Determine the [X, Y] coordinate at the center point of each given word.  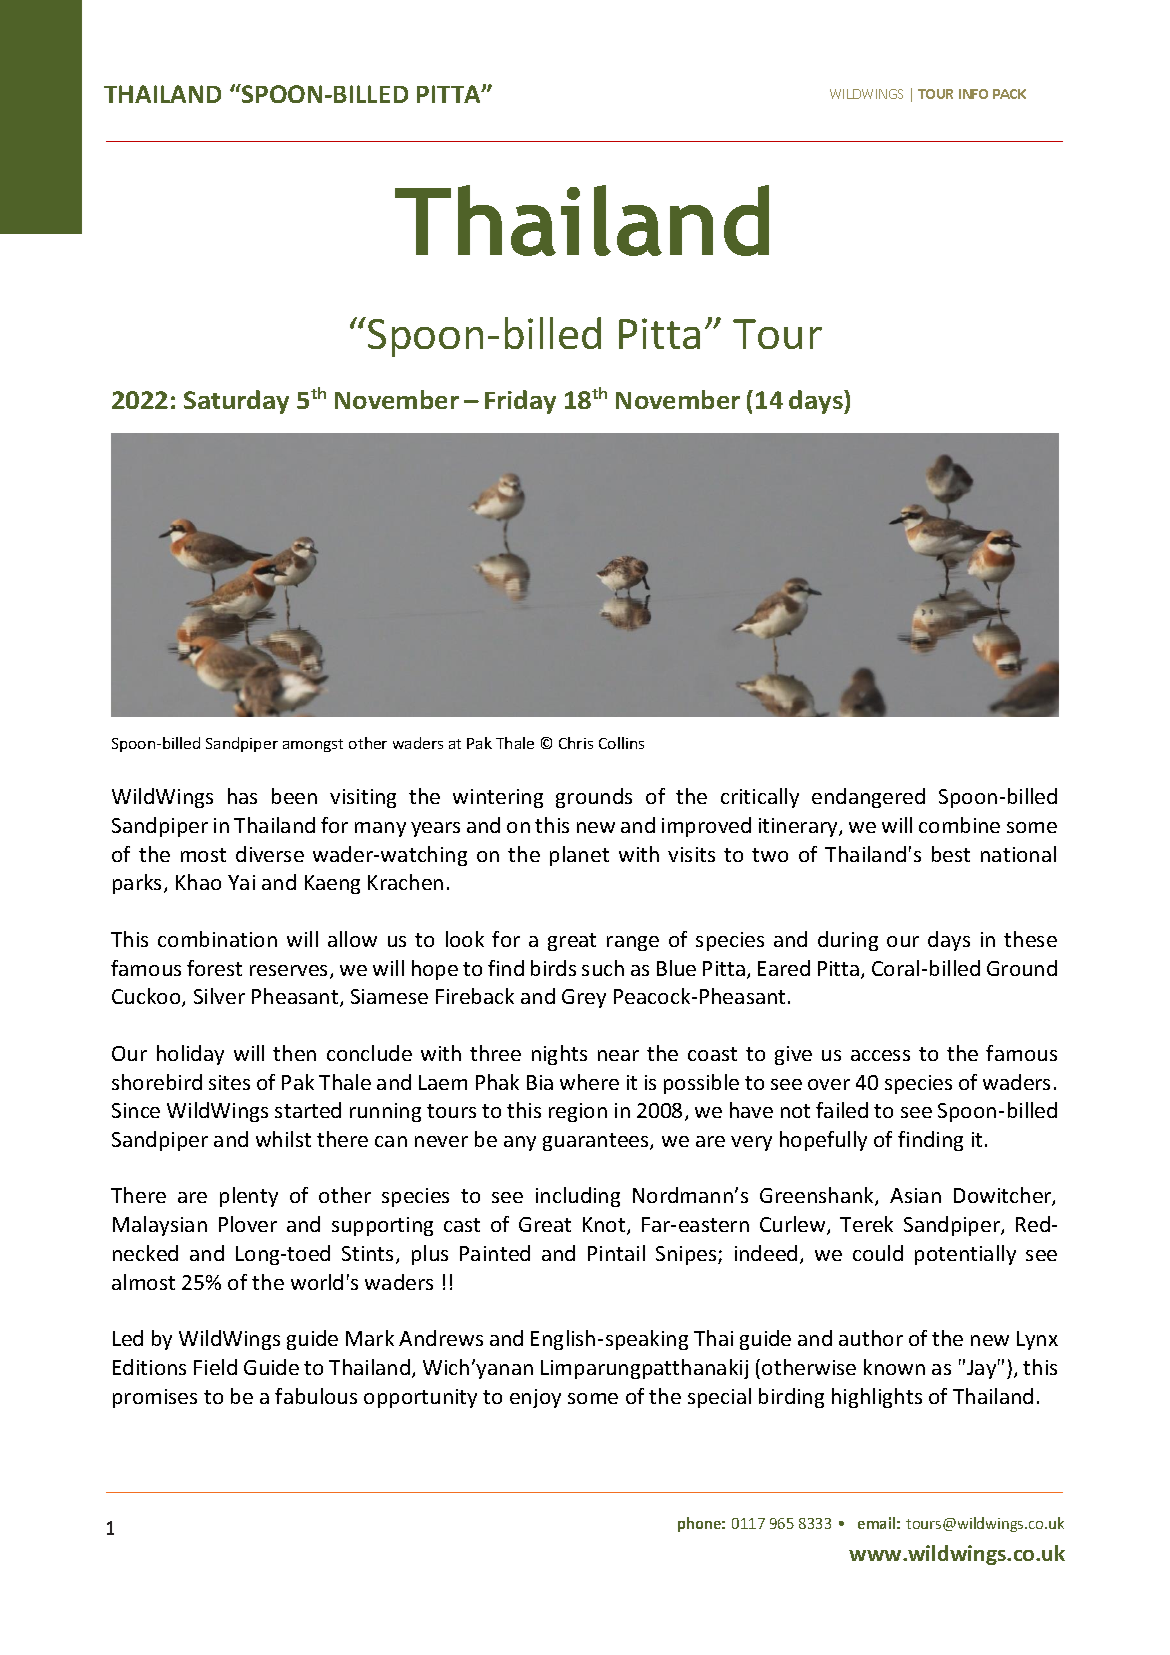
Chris [576, 743]
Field [215, 1367]
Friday [520, 402]
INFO [973, 94]
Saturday [236, 402]
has [242, 796]
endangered [868, 798]
